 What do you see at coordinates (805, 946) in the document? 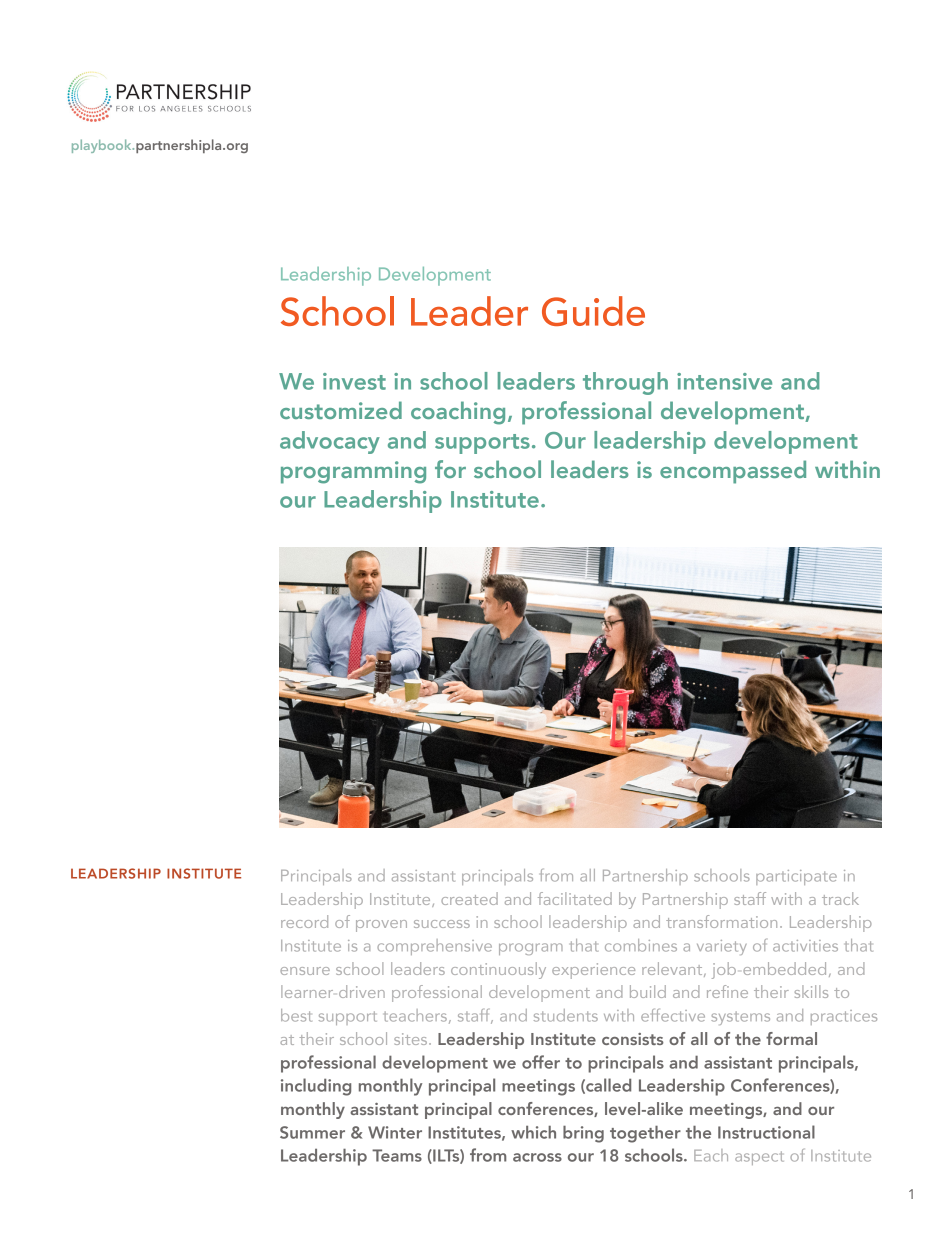
I see `activities` at bounding box center [805, 946].
